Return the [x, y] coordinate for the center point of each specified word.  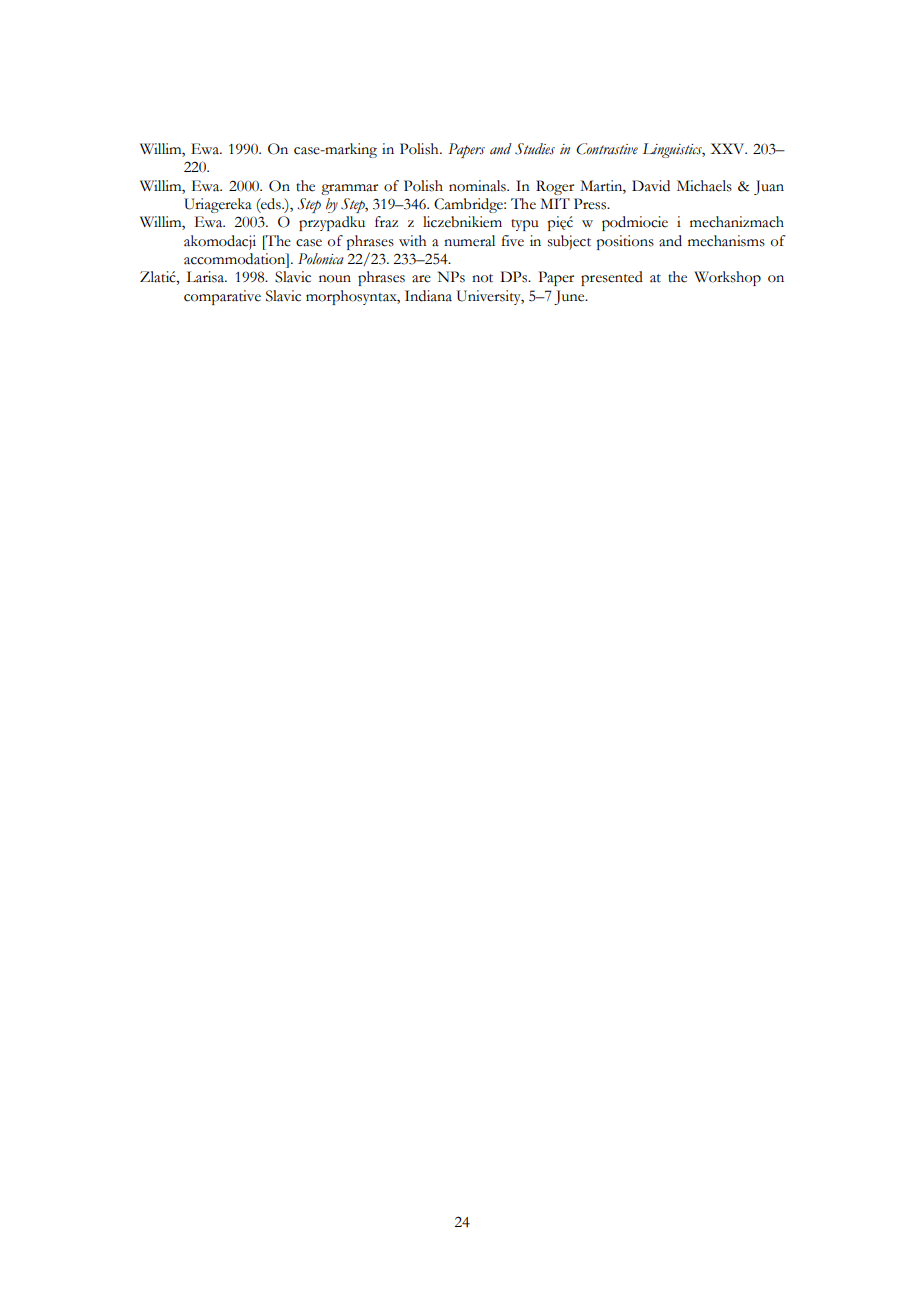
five [512, 241]
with [412, 241]
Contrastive [607, 149]
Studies [535, 149]
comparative [222, 297]
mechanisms [726, 241]
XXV [728, 148]
